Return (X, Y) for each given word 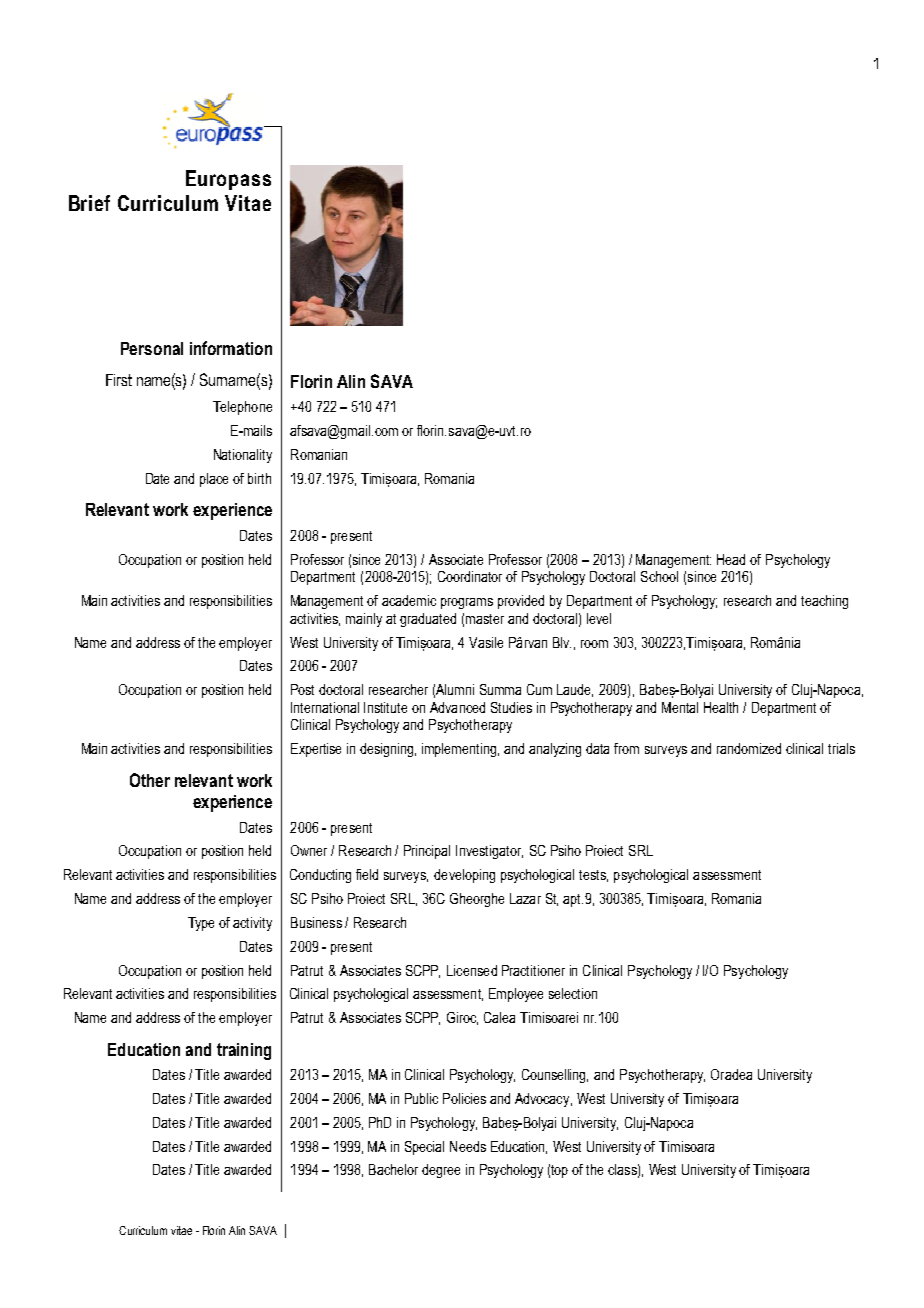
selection (573, 993)
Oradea (731, 1074)
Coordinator (470, 576)
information (231, 348)
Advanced (457, 707)
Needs (468, 1146)
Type (201, 924)
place (214, 480)
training (244, 1051)
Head (731, 559)
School (659, 576)
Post (302, 689)
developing (464, 876)
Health (721, 707)
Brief (89, 203)
